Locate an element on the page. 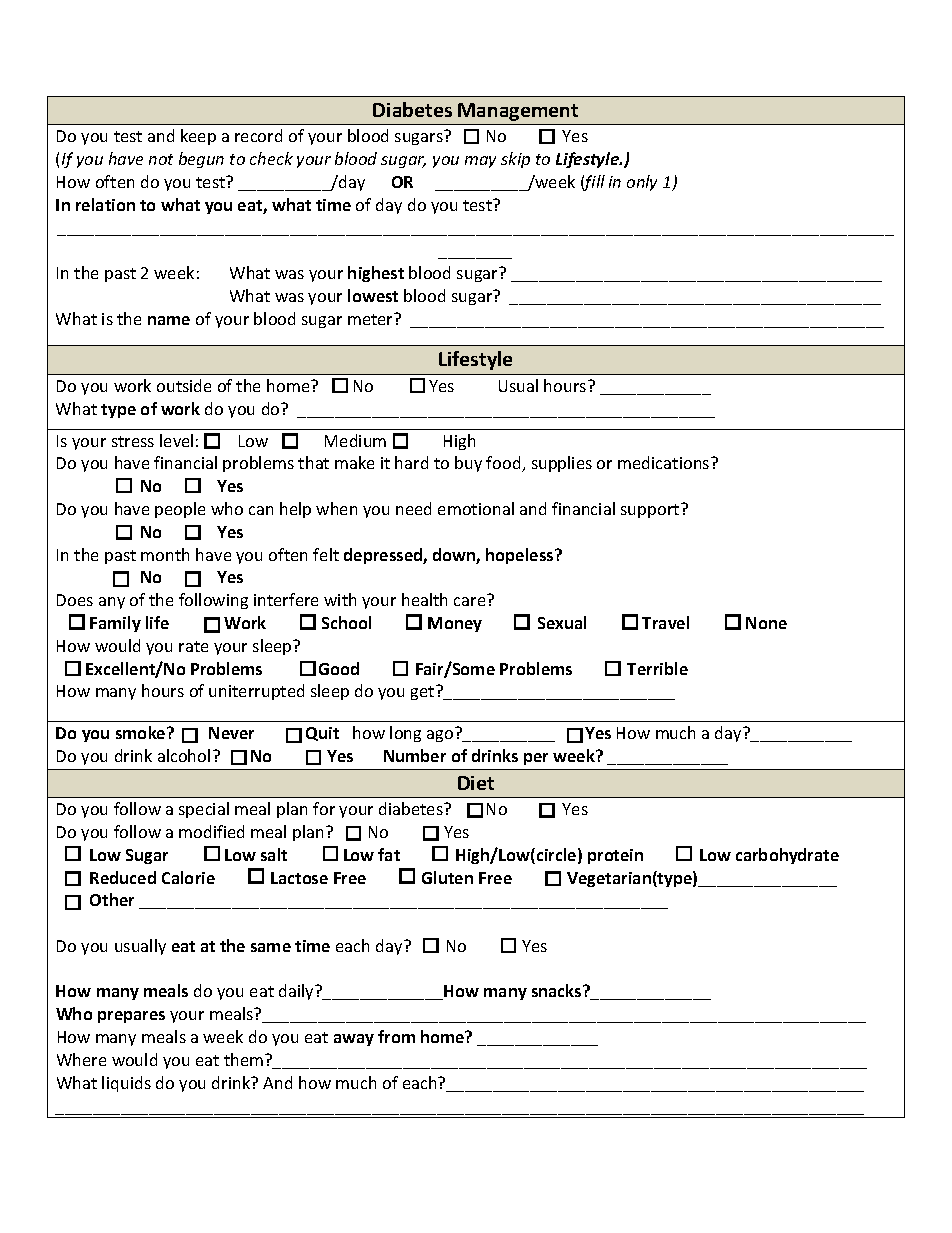 This page has width=952, height=1233. liquids is located at coordinates (126, 1084).
